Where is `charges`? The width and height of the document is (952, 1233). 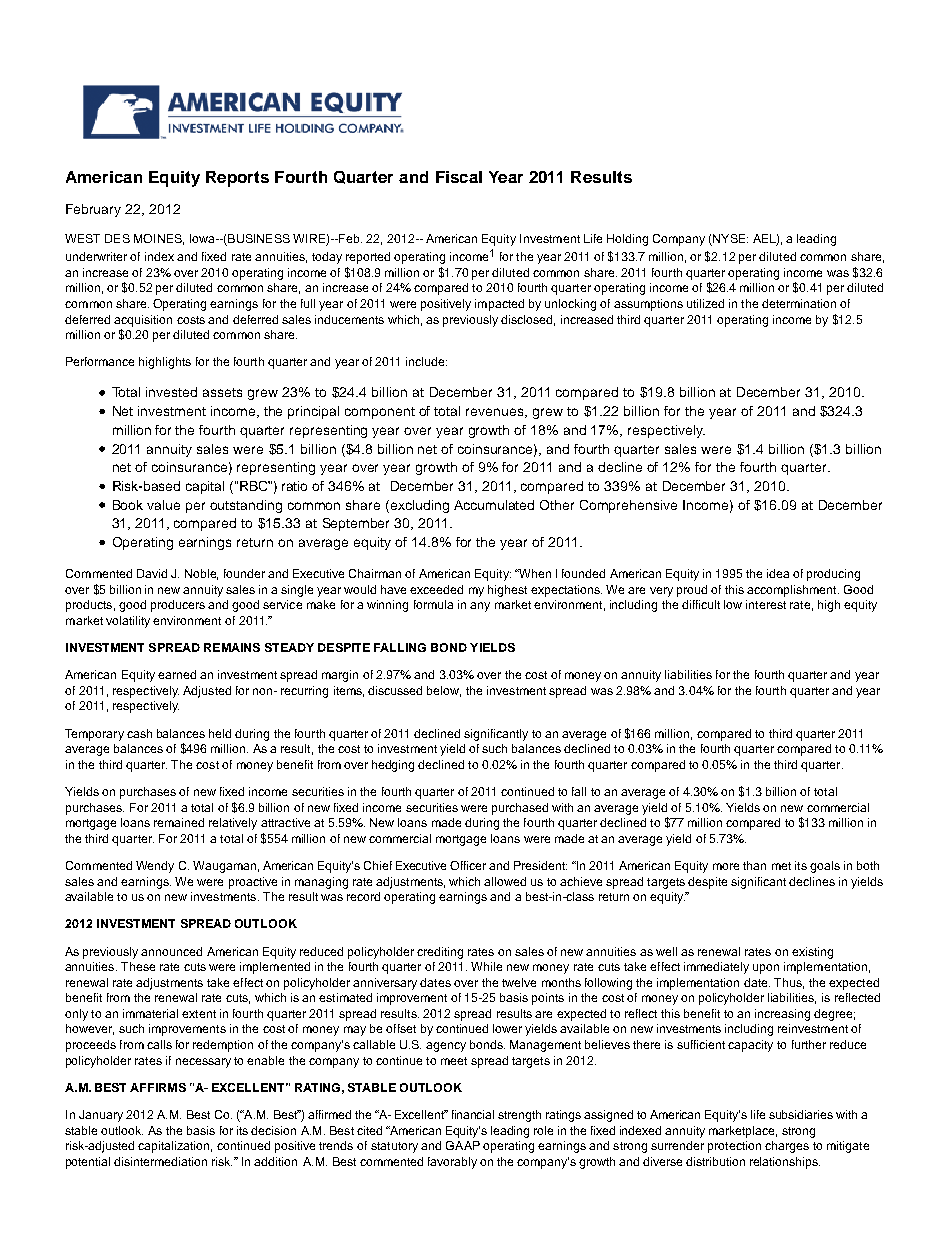
charges is located at coordinates (787, 1147).
